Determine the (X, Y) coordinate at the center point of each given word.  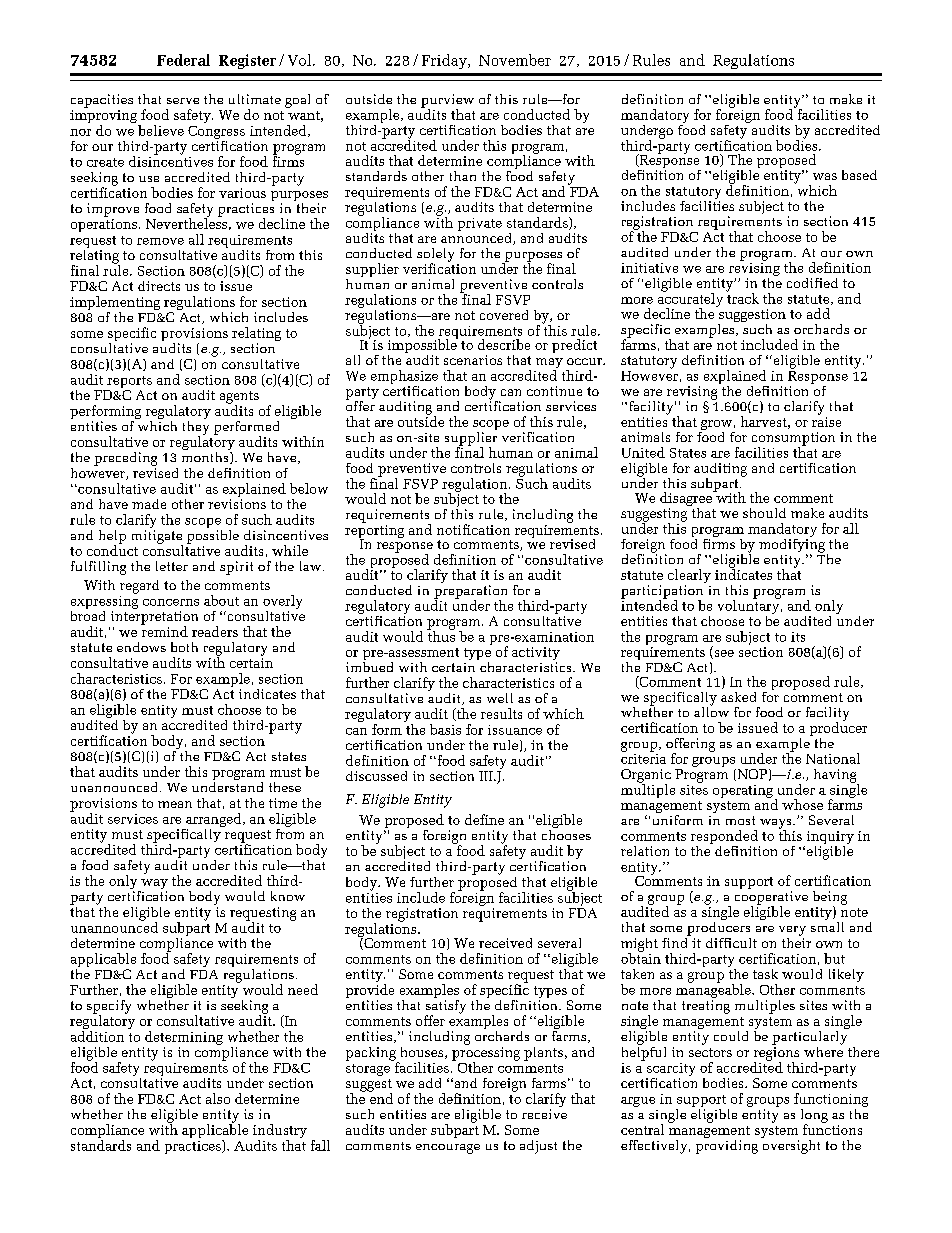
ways (777, 825)
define (484, 819)
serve (183, 101)
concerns (171, 602)
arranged (215, 820)
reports (129, 382)
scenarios (473, 360)
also (218, 1098)
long (814, 1117)
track (743, 297)
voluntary (749, 607)
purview (447, 102)
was (825, 176)
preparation (470, 593)
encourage (448, 1149)
